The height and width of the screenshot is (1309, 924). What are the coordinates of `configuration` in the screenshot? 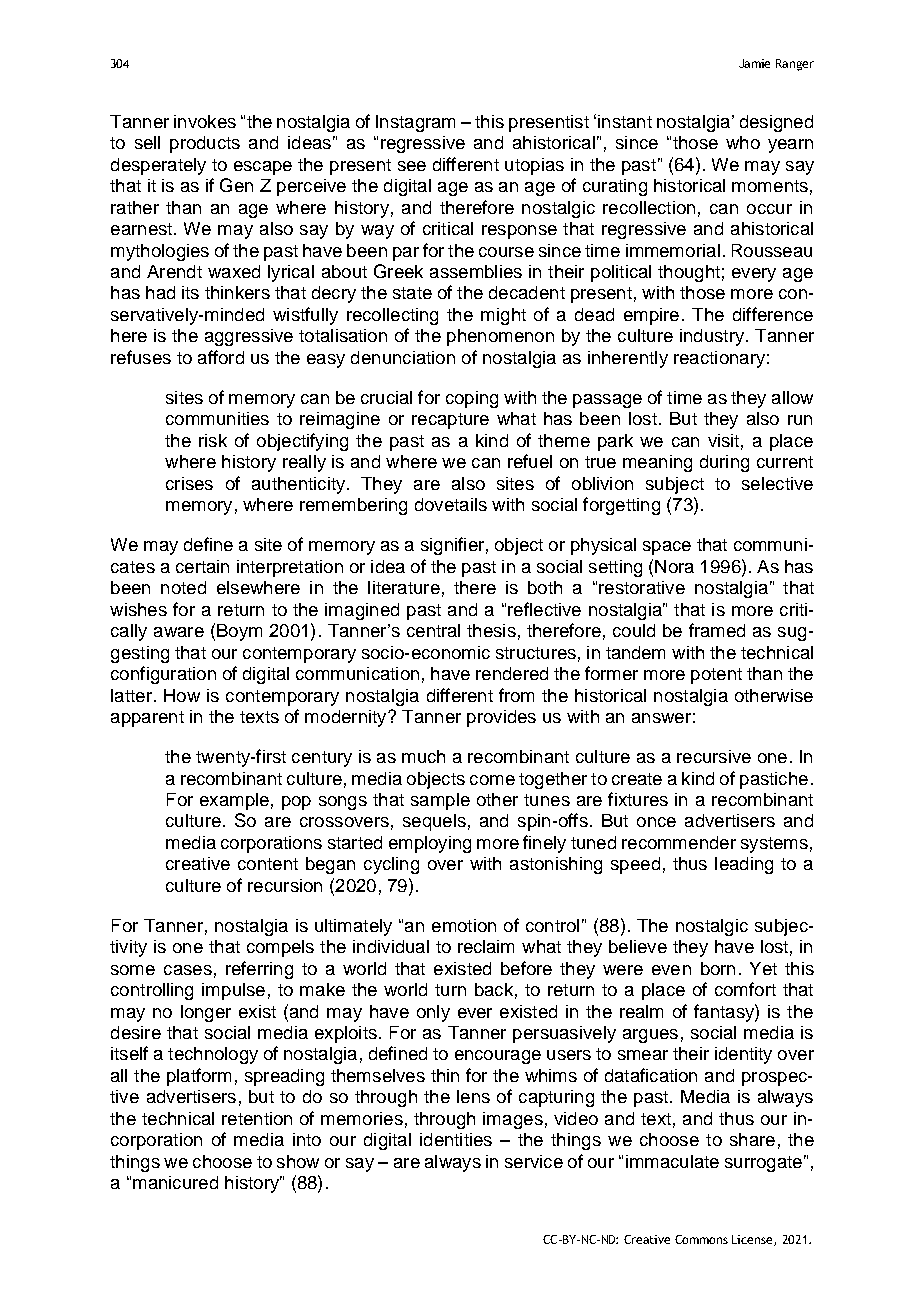 It's located at (163, 675).
